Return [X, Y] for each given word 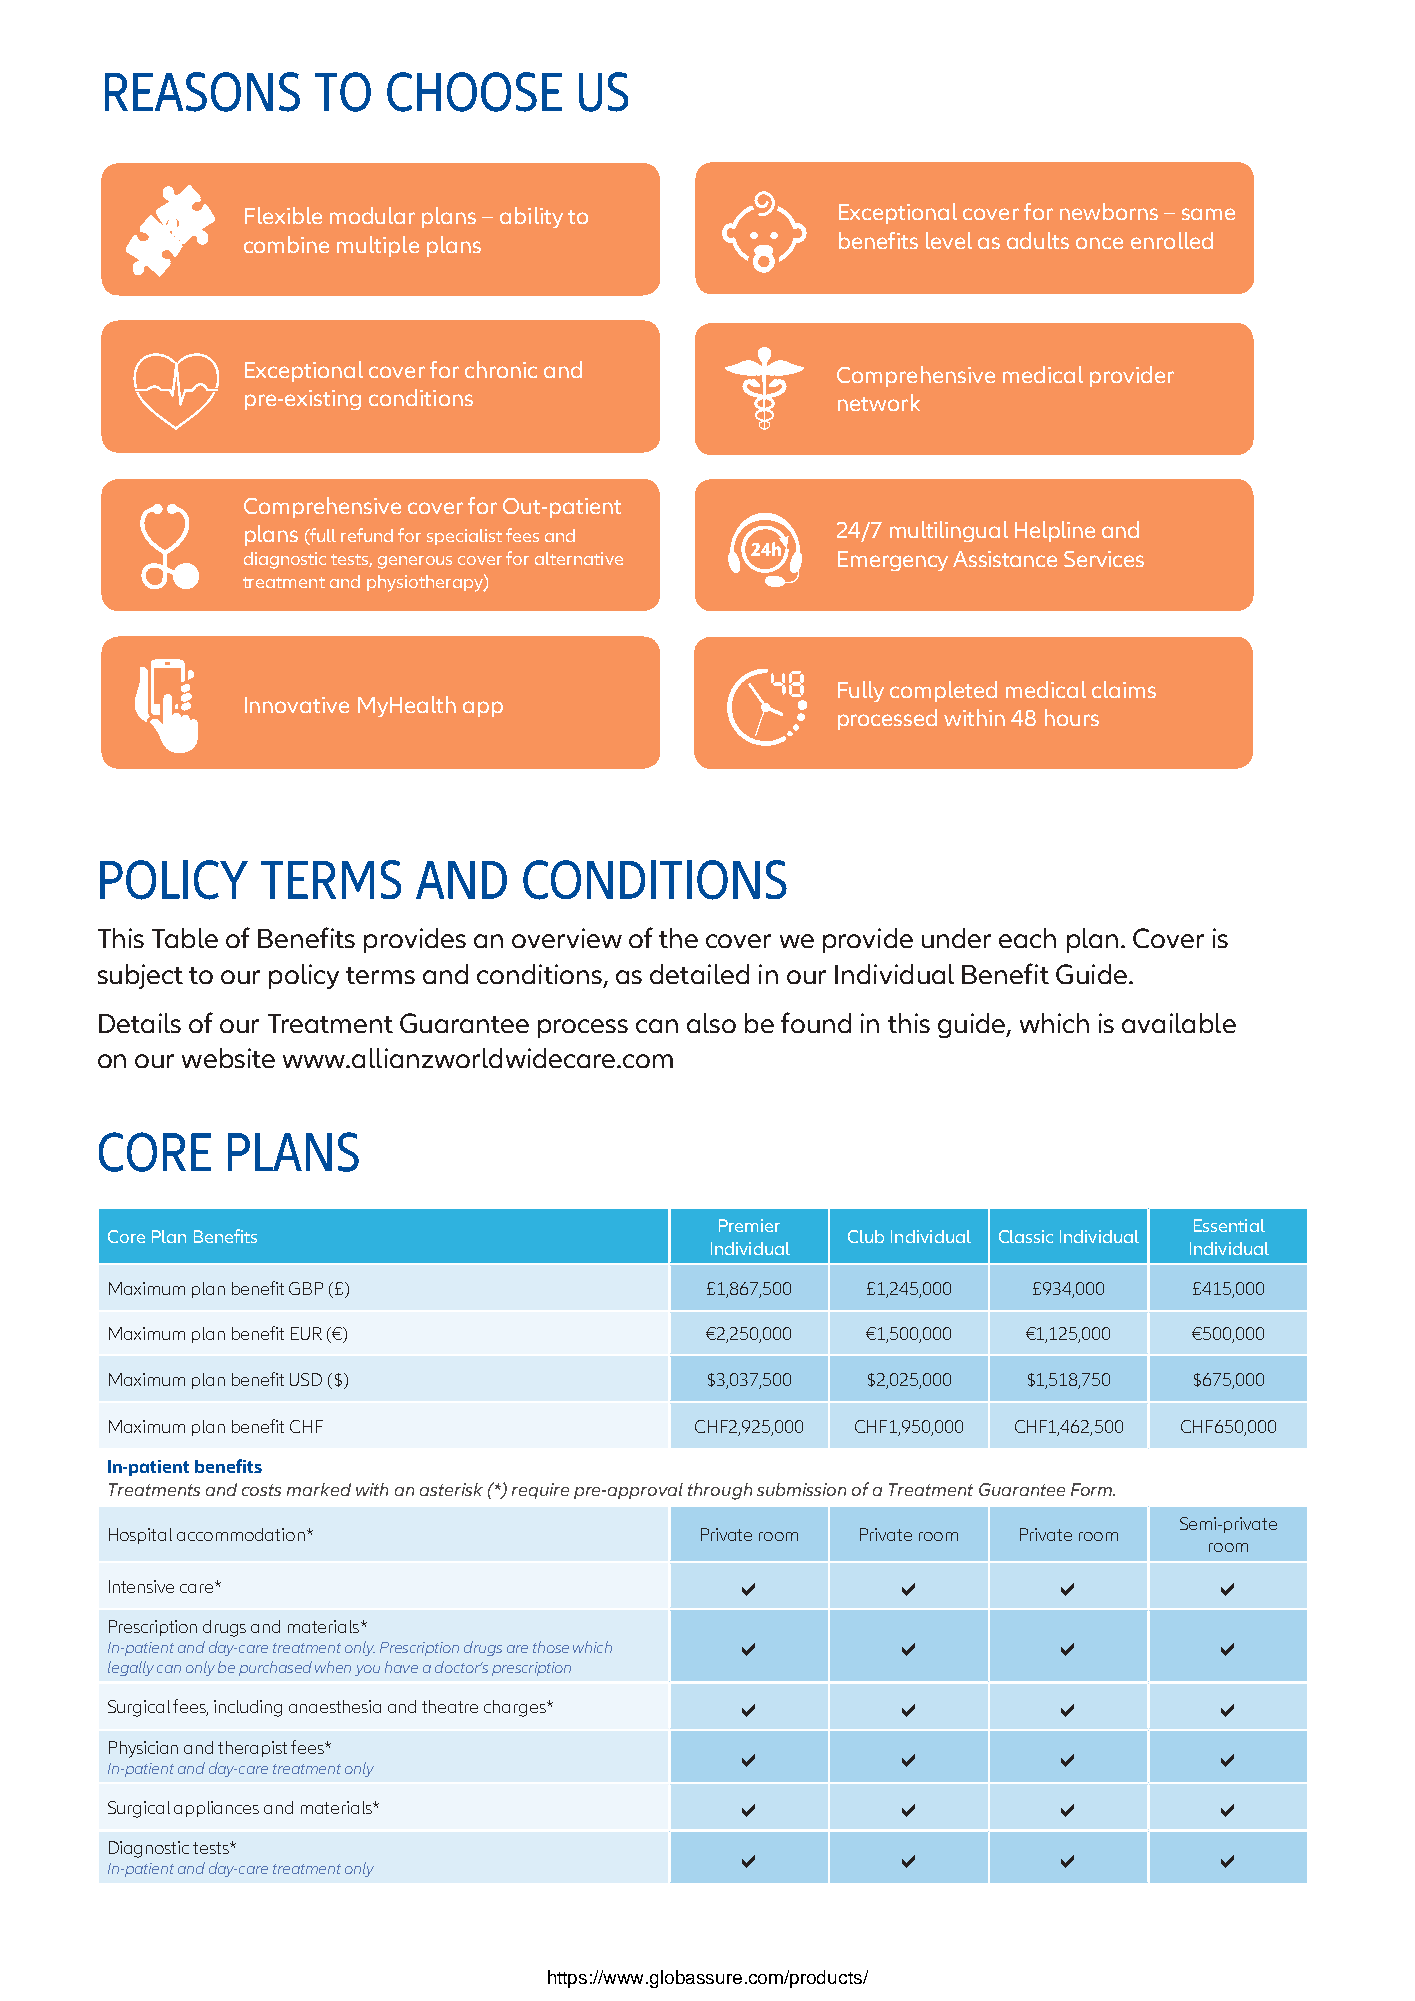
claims [1124, 689]
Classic [1026, 1236]
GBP [306, 1288]
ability [531, 217]
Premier [749, 1225]
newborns [1109, 211]
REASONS [202, 92]
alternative [579, 558]
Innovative [297, 705]
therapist [252, 1749]
